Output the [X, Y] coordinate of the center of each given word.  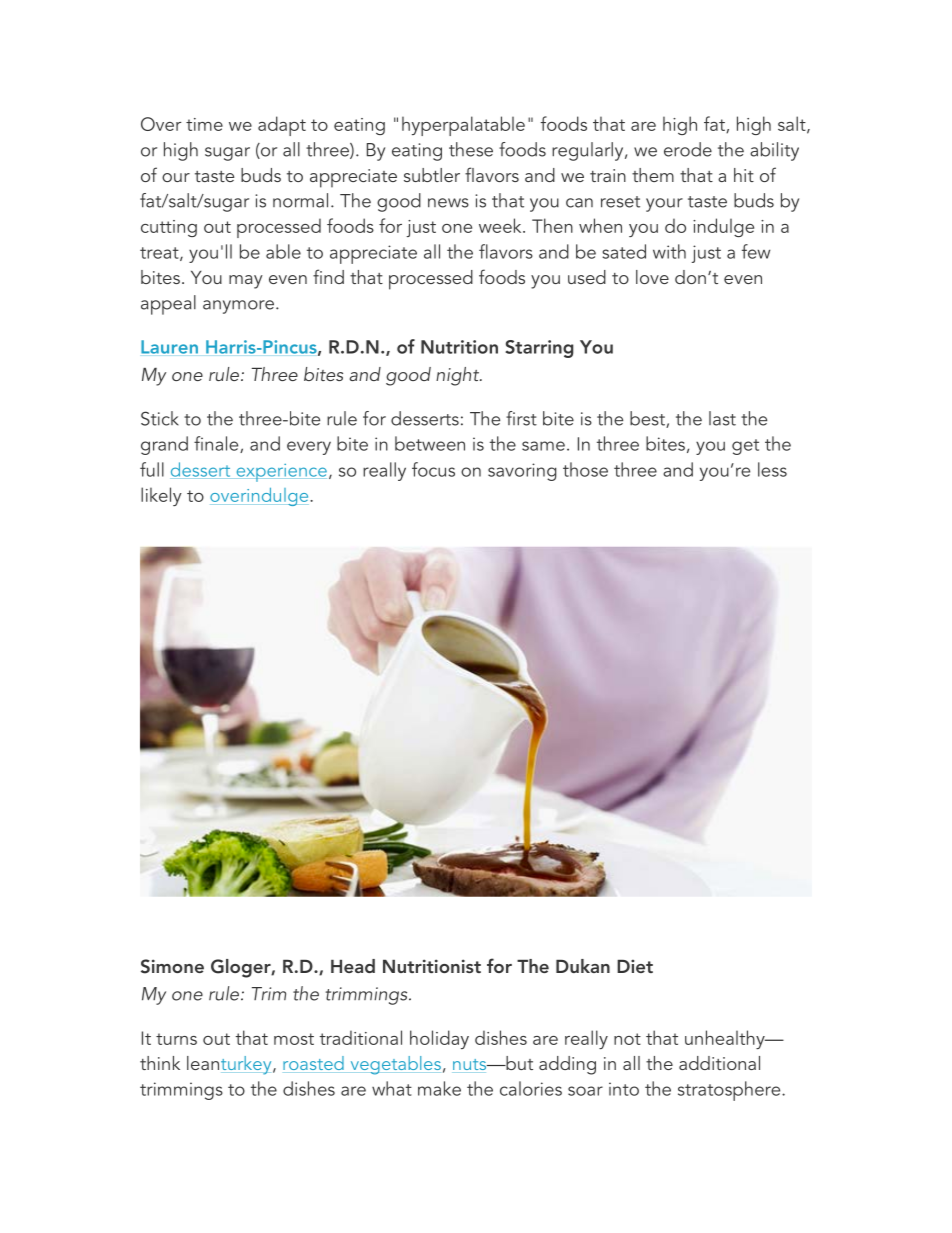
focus [433, 469]
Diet [635, 966]
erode [688, 149]
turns [176, 1039]
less [772, 469]
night [458, 376]
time [204, 124]
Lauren [169, 347]
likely [161, 496]
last [722, 418]
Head [353, 966]
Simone [172, 966]
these [471, 149]
